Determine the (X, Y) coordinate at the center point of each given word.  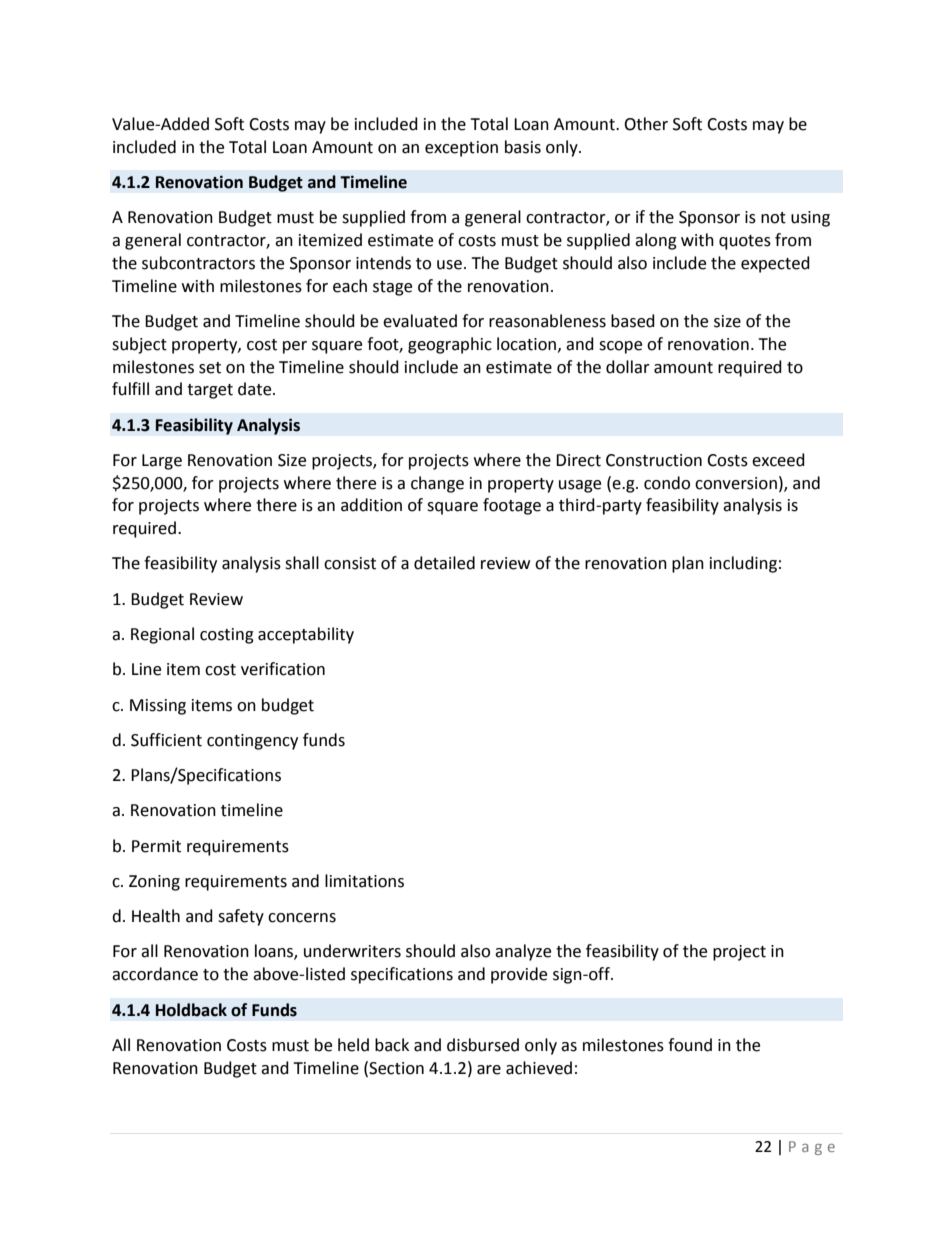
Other (646, 124)
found (690, 1045)
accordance (155, 974)
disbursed (483, 1045)
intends (383, 263)
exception (461, 149)
